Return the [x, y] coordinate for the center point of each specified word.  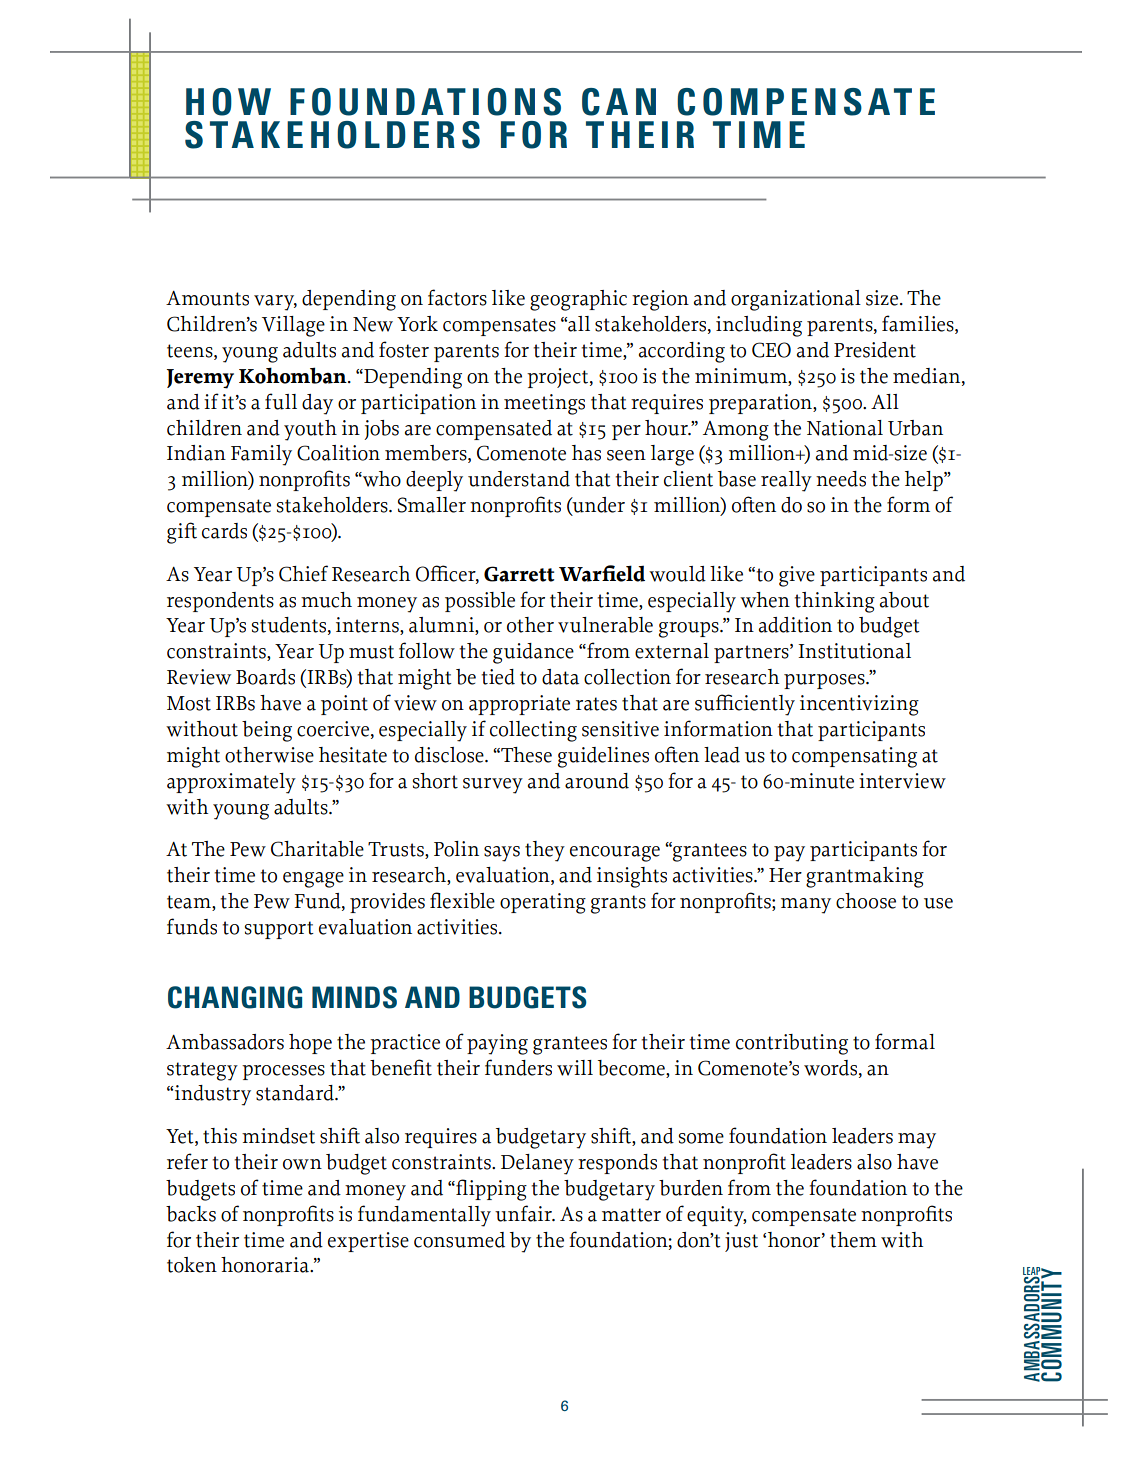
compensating [854, 757]
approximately [231, 783]
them [853, 1240]
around [597, 781]
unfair [524, 1213]
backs [191, 1214]
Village [293, 326]
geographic [578, 300]
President [875, 350]
